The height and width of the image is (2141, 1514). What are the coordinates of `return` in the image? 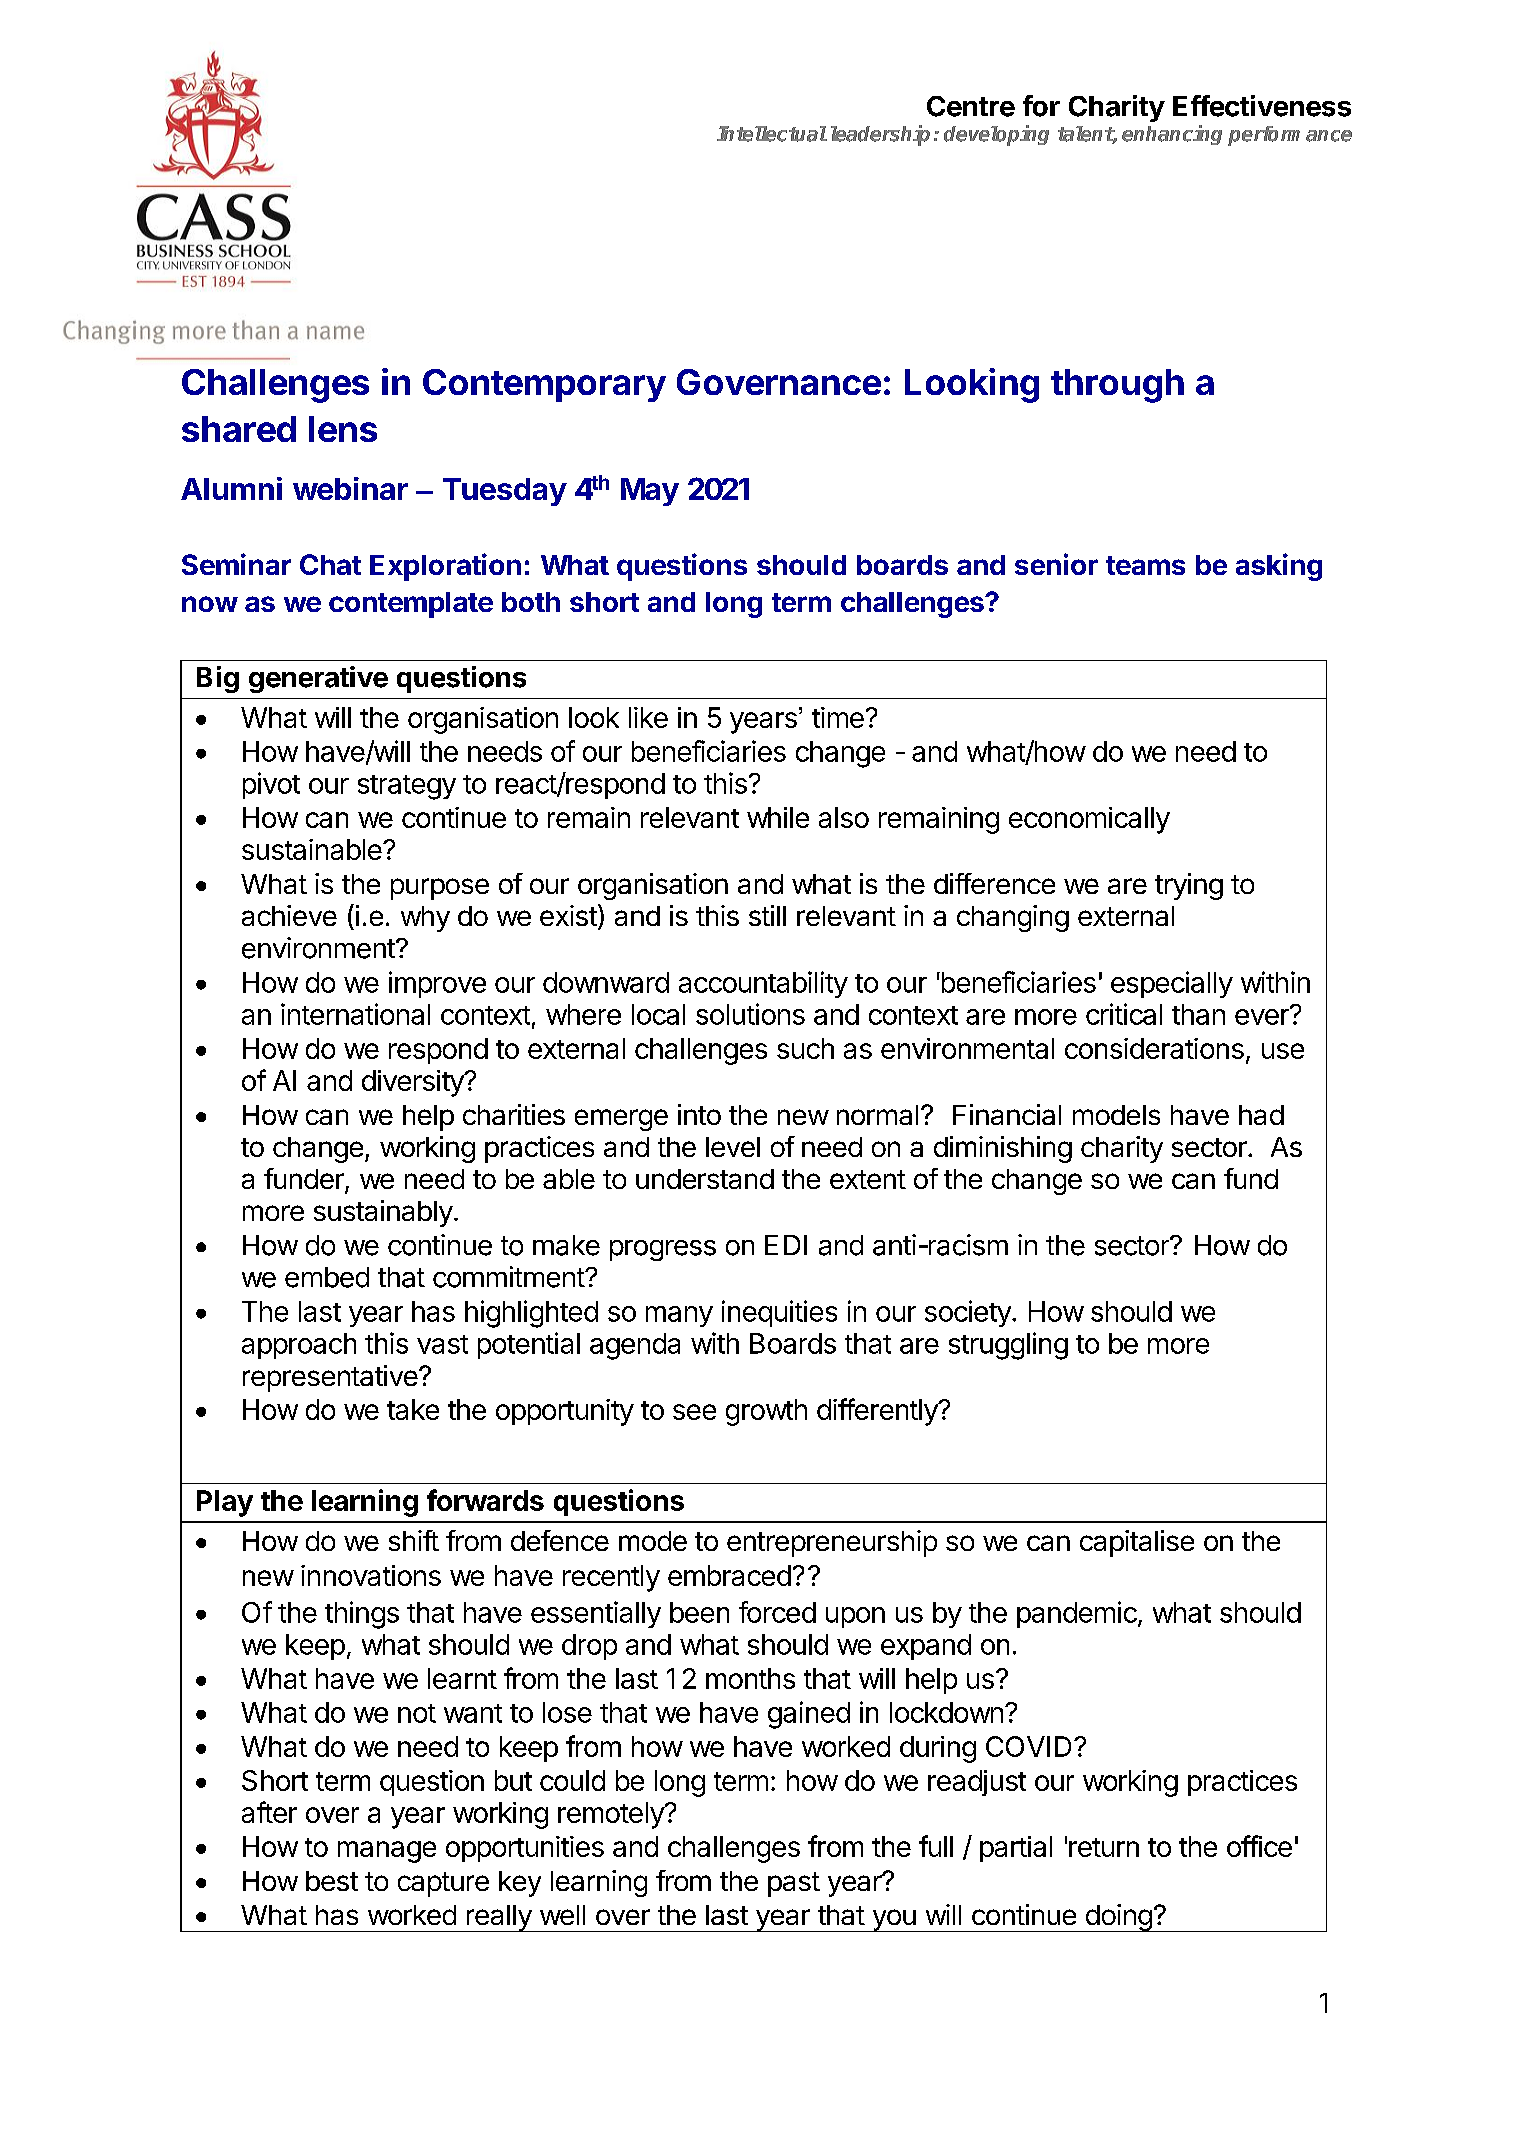 It's located at (1104, 1847).
